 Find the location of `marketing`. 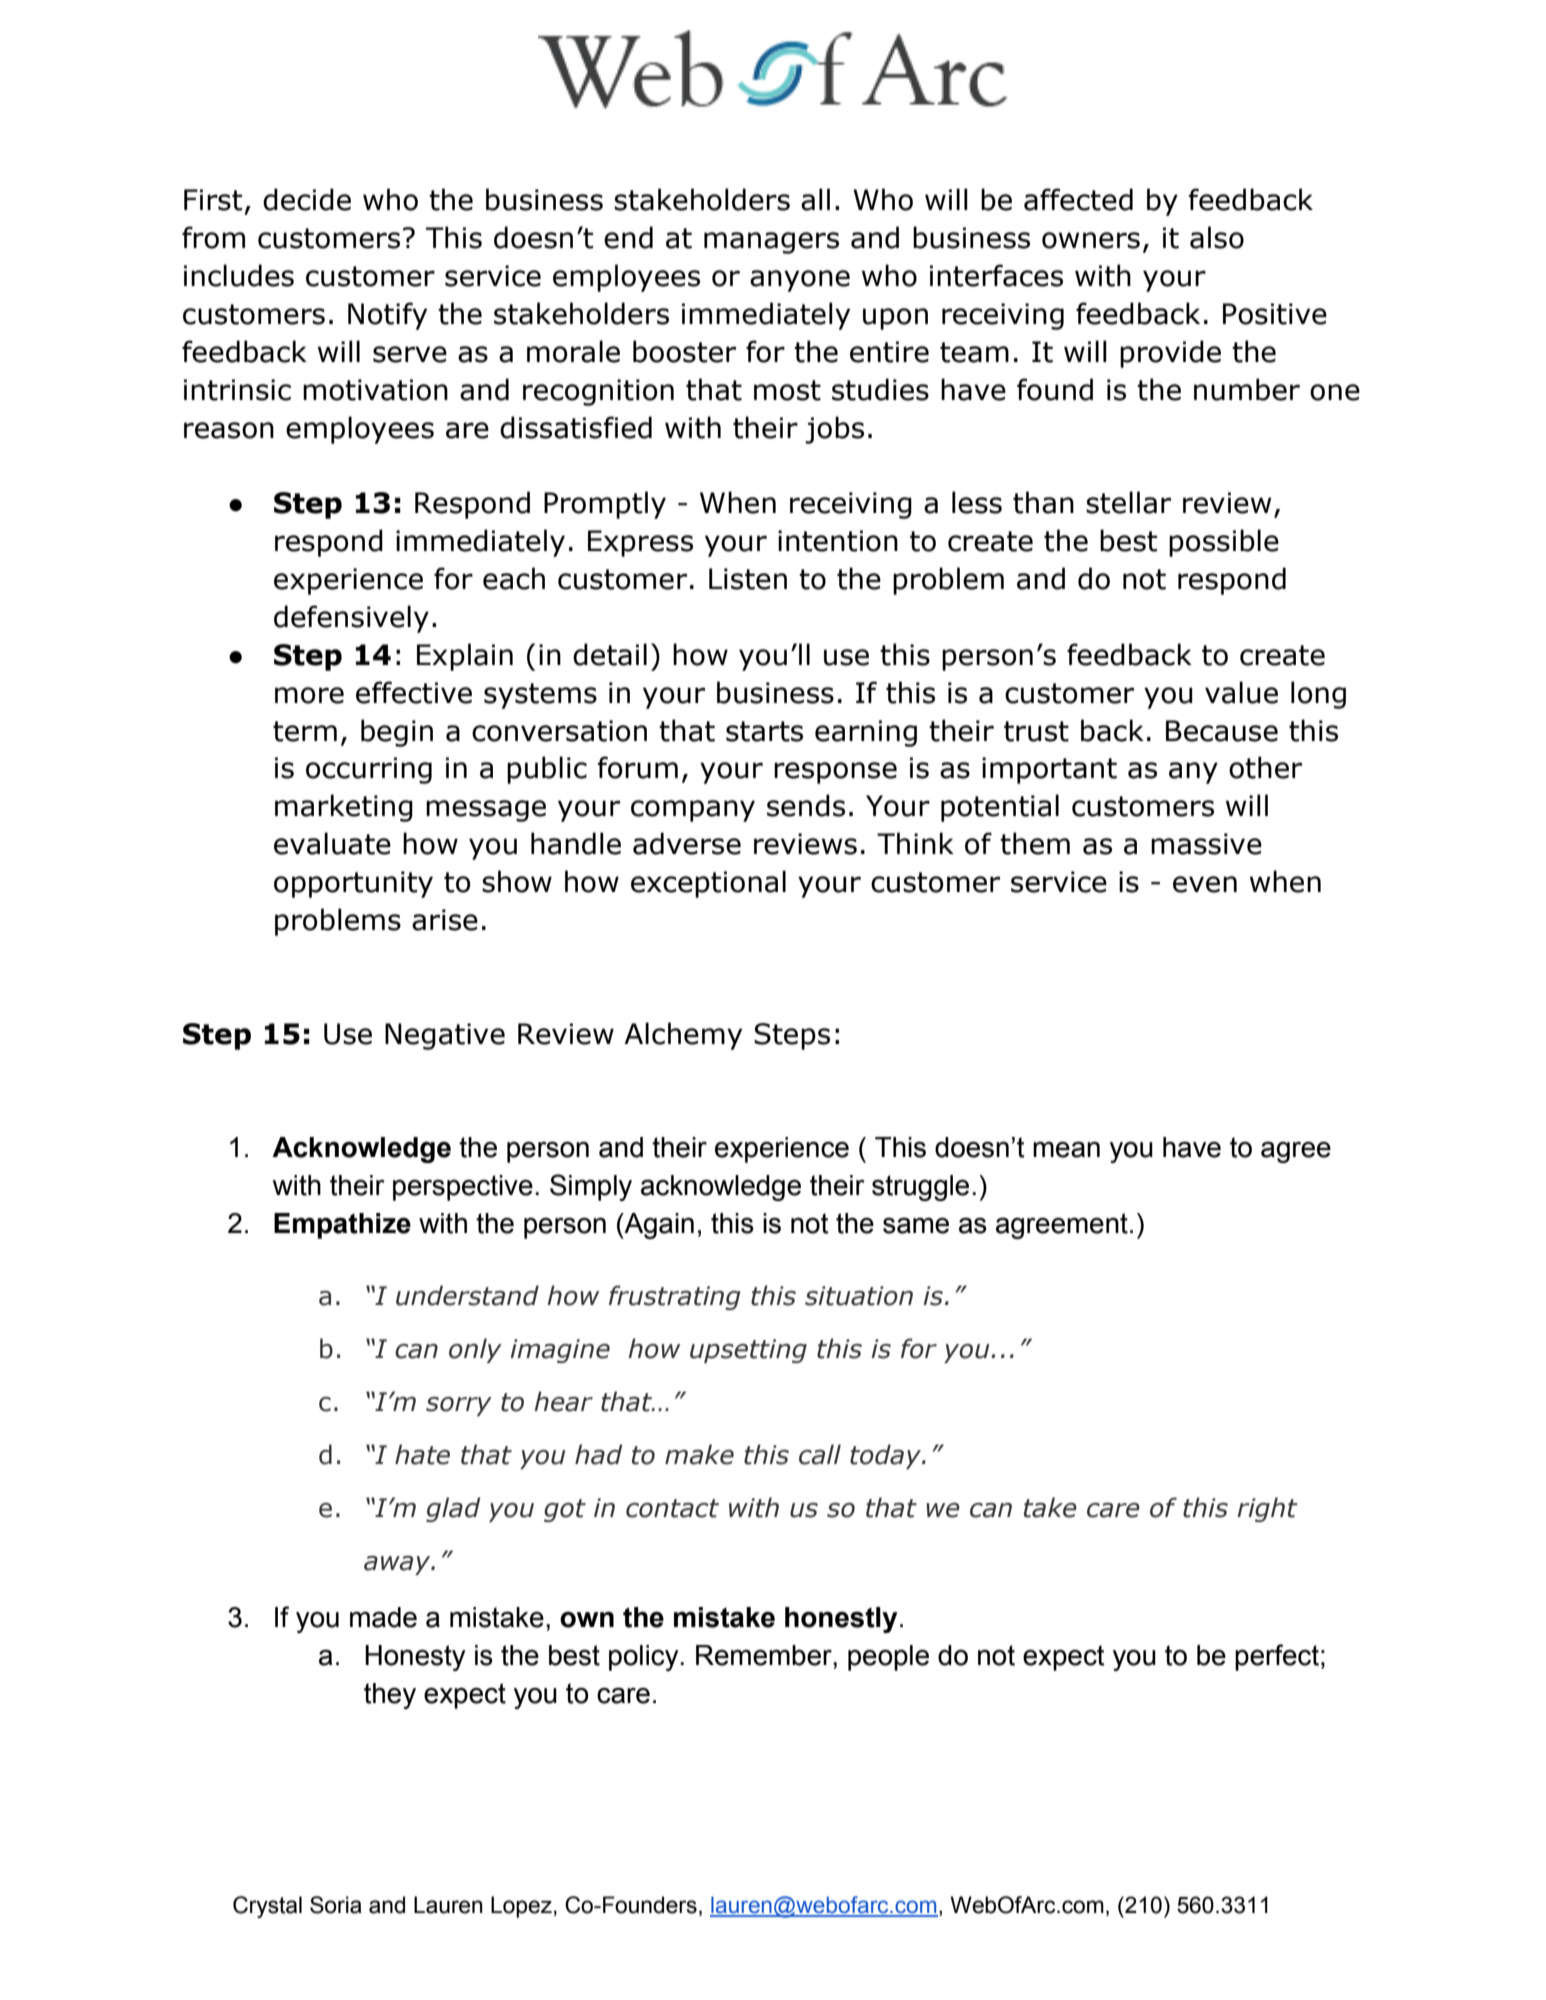

marketing is located at coordinates (344, 808).
